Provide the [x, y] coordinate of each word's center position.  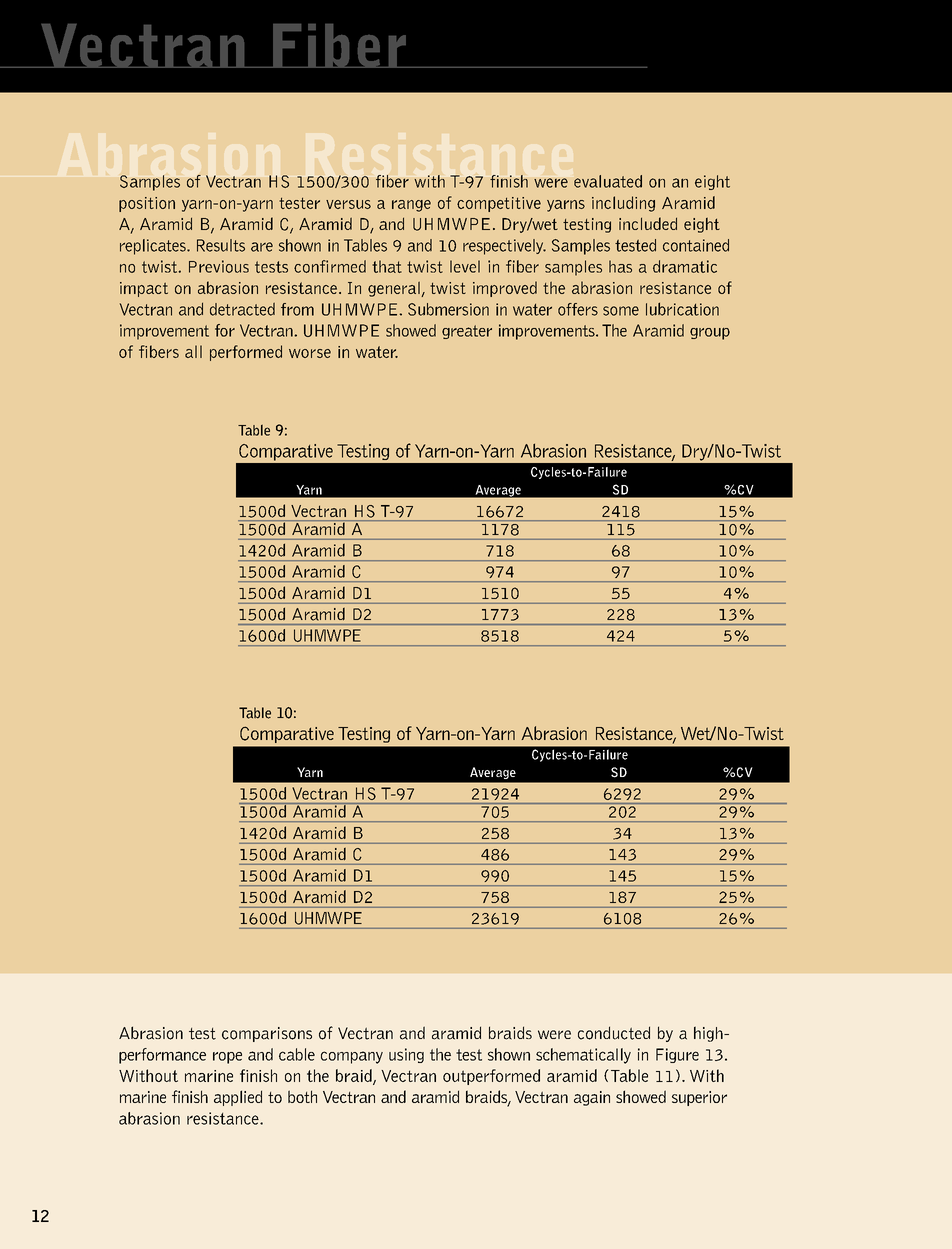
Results [221, 245]
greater [467, 332]
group [710, 333]
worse [310, 353]
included [648, 223]
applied [238, 1098]
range [411, 206]
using [406, 1055]
